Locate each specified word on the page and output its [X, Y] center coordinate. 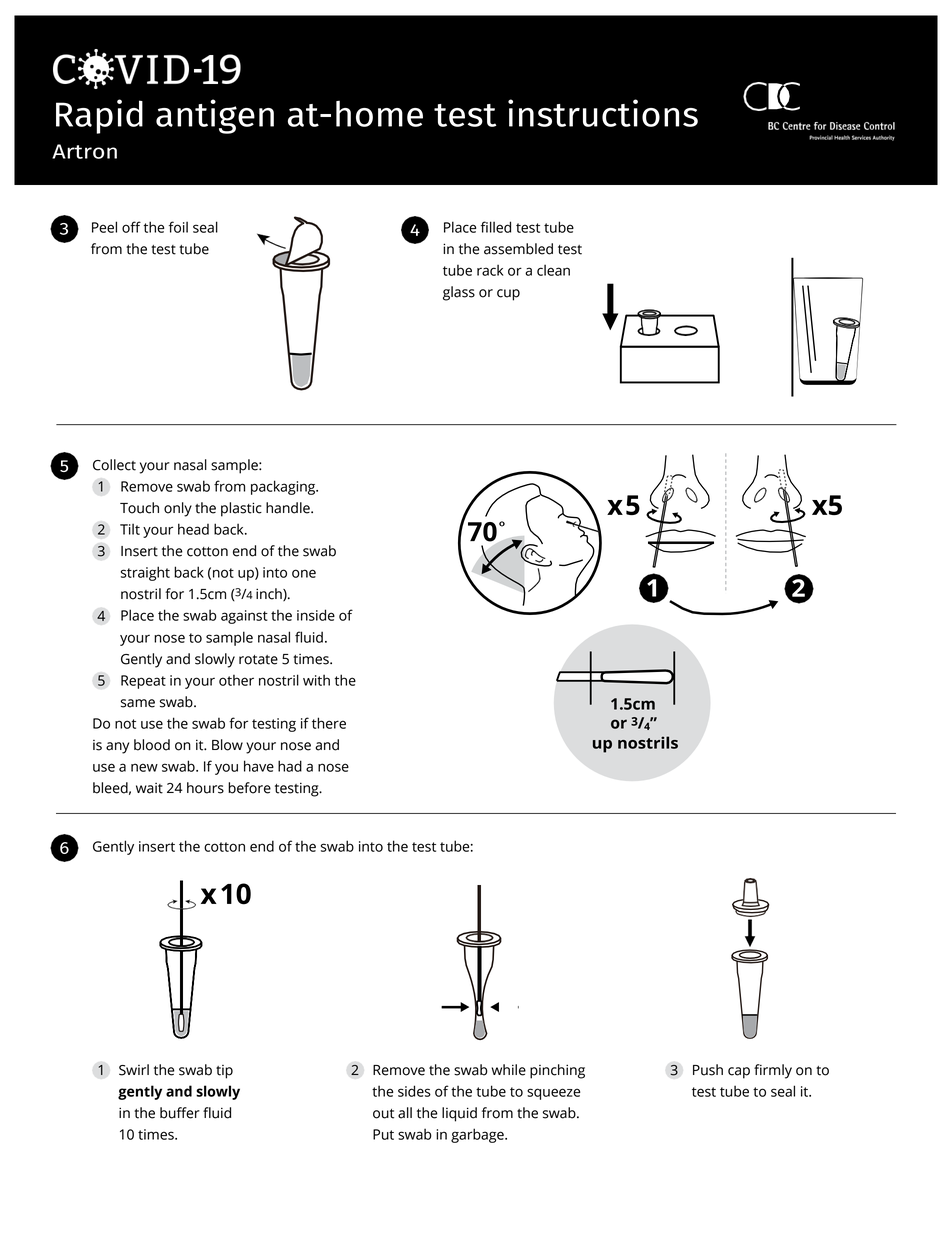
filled [496, 227]
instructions [603, 113]
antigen [215, 116]
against [244, 617]
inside [316, 615]
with [316, 680]
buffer [180, 1113]
